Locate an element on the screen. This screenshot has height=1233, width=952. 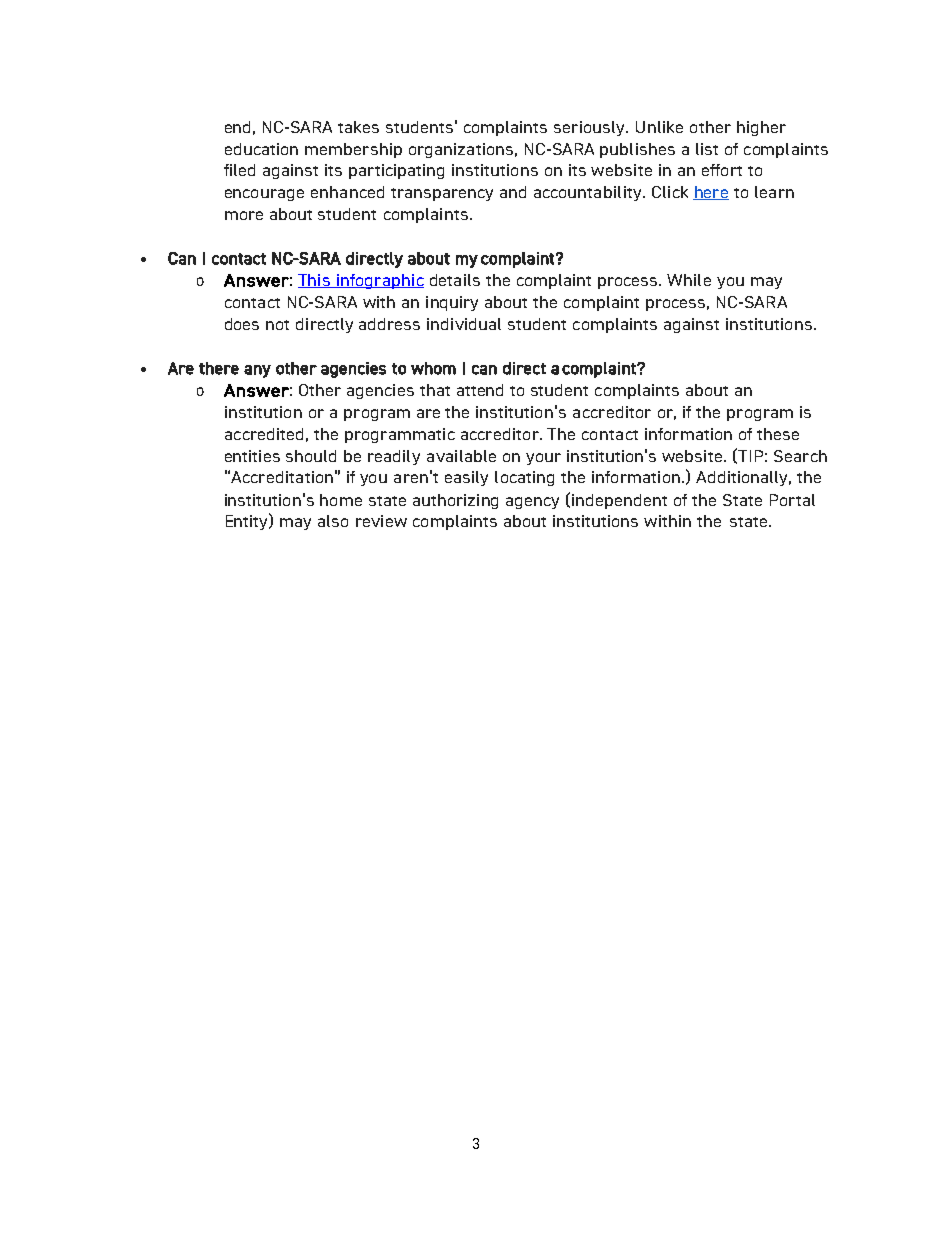
not is located at coordinates (277, 325).
